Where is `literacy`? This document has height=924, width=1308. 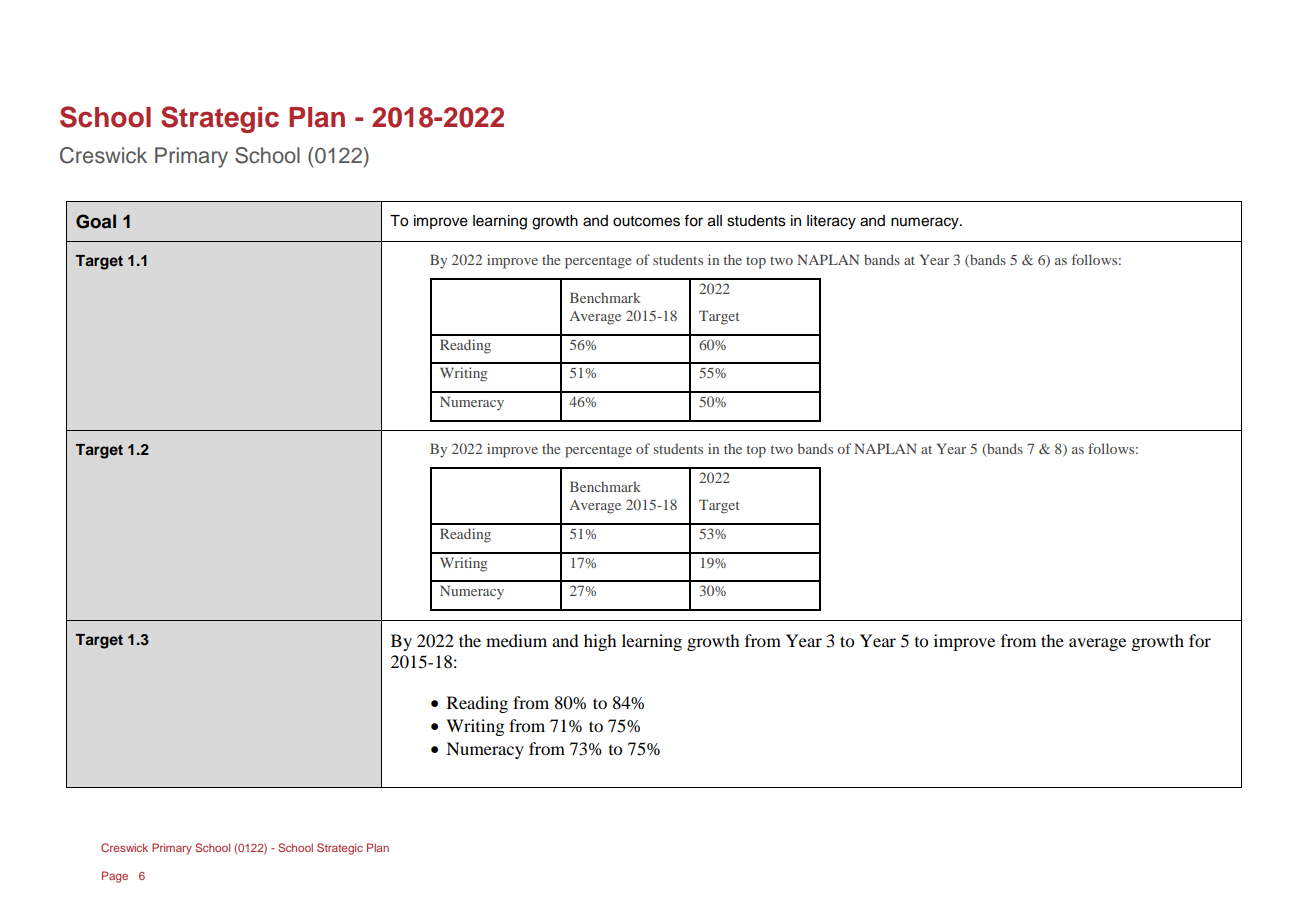 literacy is located at coordinates (831, 222).
